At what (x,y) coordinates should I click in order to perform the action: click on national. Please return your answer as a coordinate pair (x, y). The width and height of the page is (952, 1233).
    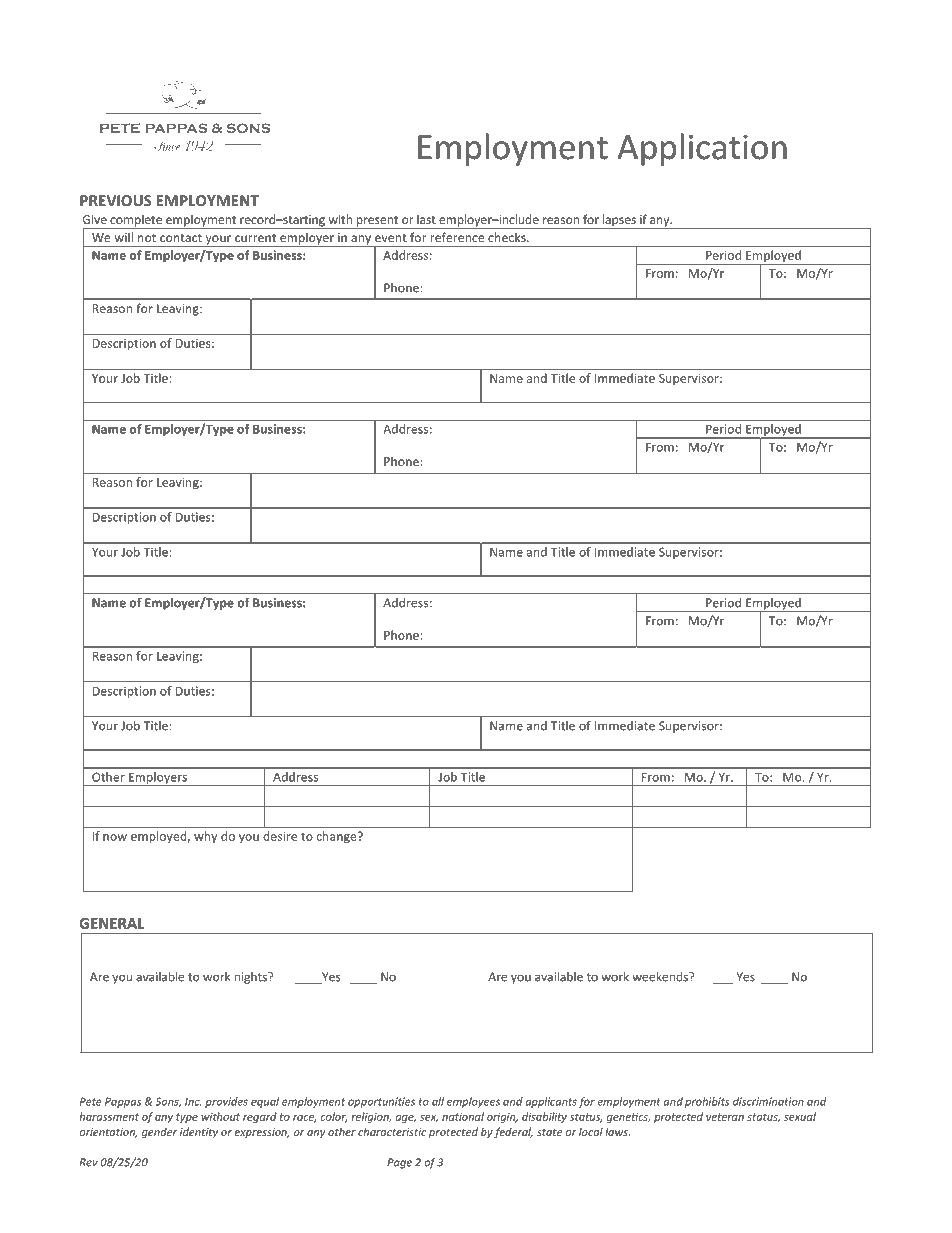
    Looking at the image, I should click on (463, 1116).
